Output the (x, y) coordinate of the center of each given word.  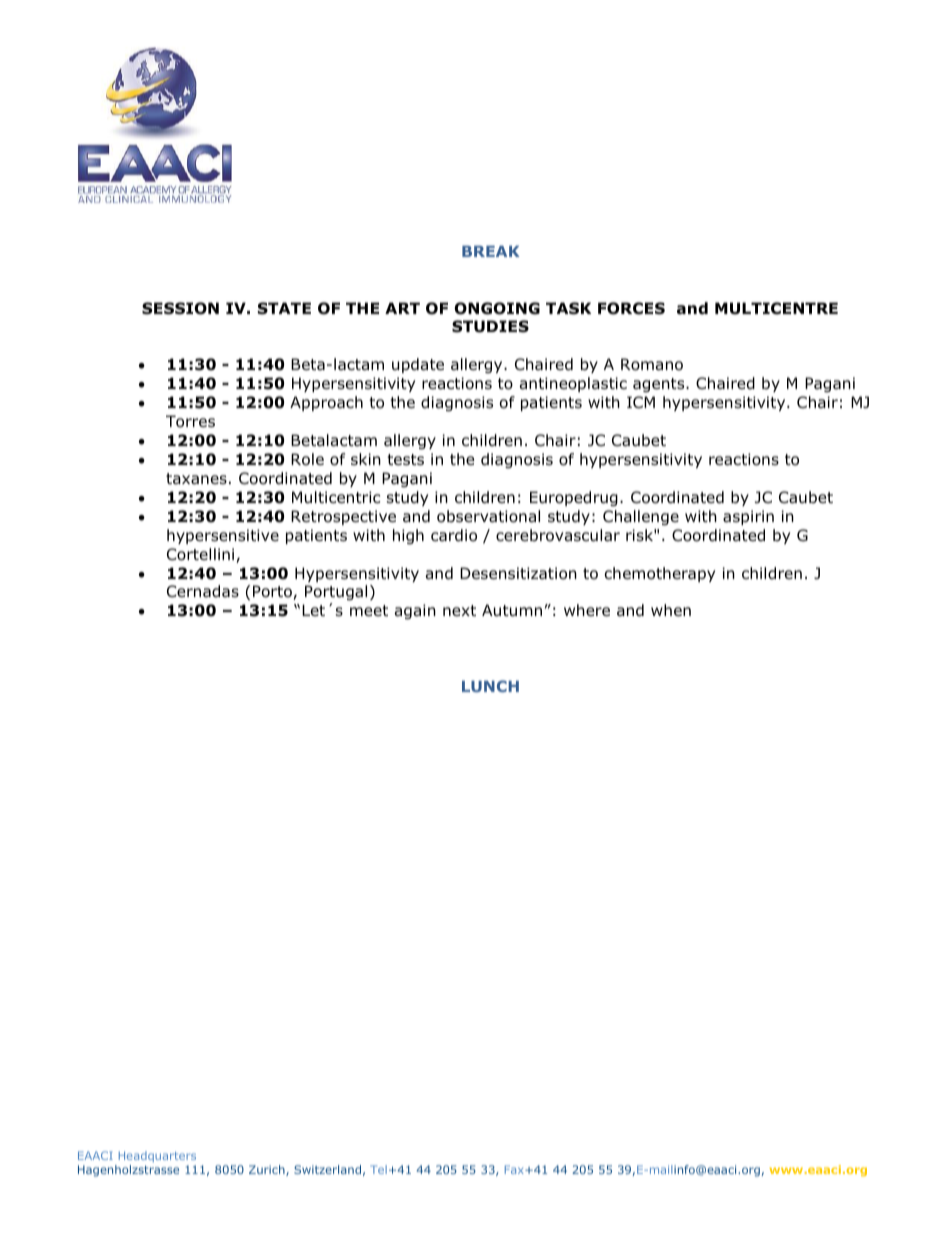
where (587, 610)
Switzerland (327, 1169)
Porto (273, 592)
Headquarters (157, 1156)
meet (369, 610)
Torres (190, 421)
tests (405, 459)
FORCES (631, 308)
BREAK (491, 251)
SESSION (180, 308)
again (415, 611)
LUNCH (490, 686)
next (459, 610)
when (671, 610)
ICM (641, 402)
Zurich (268, 1170)
